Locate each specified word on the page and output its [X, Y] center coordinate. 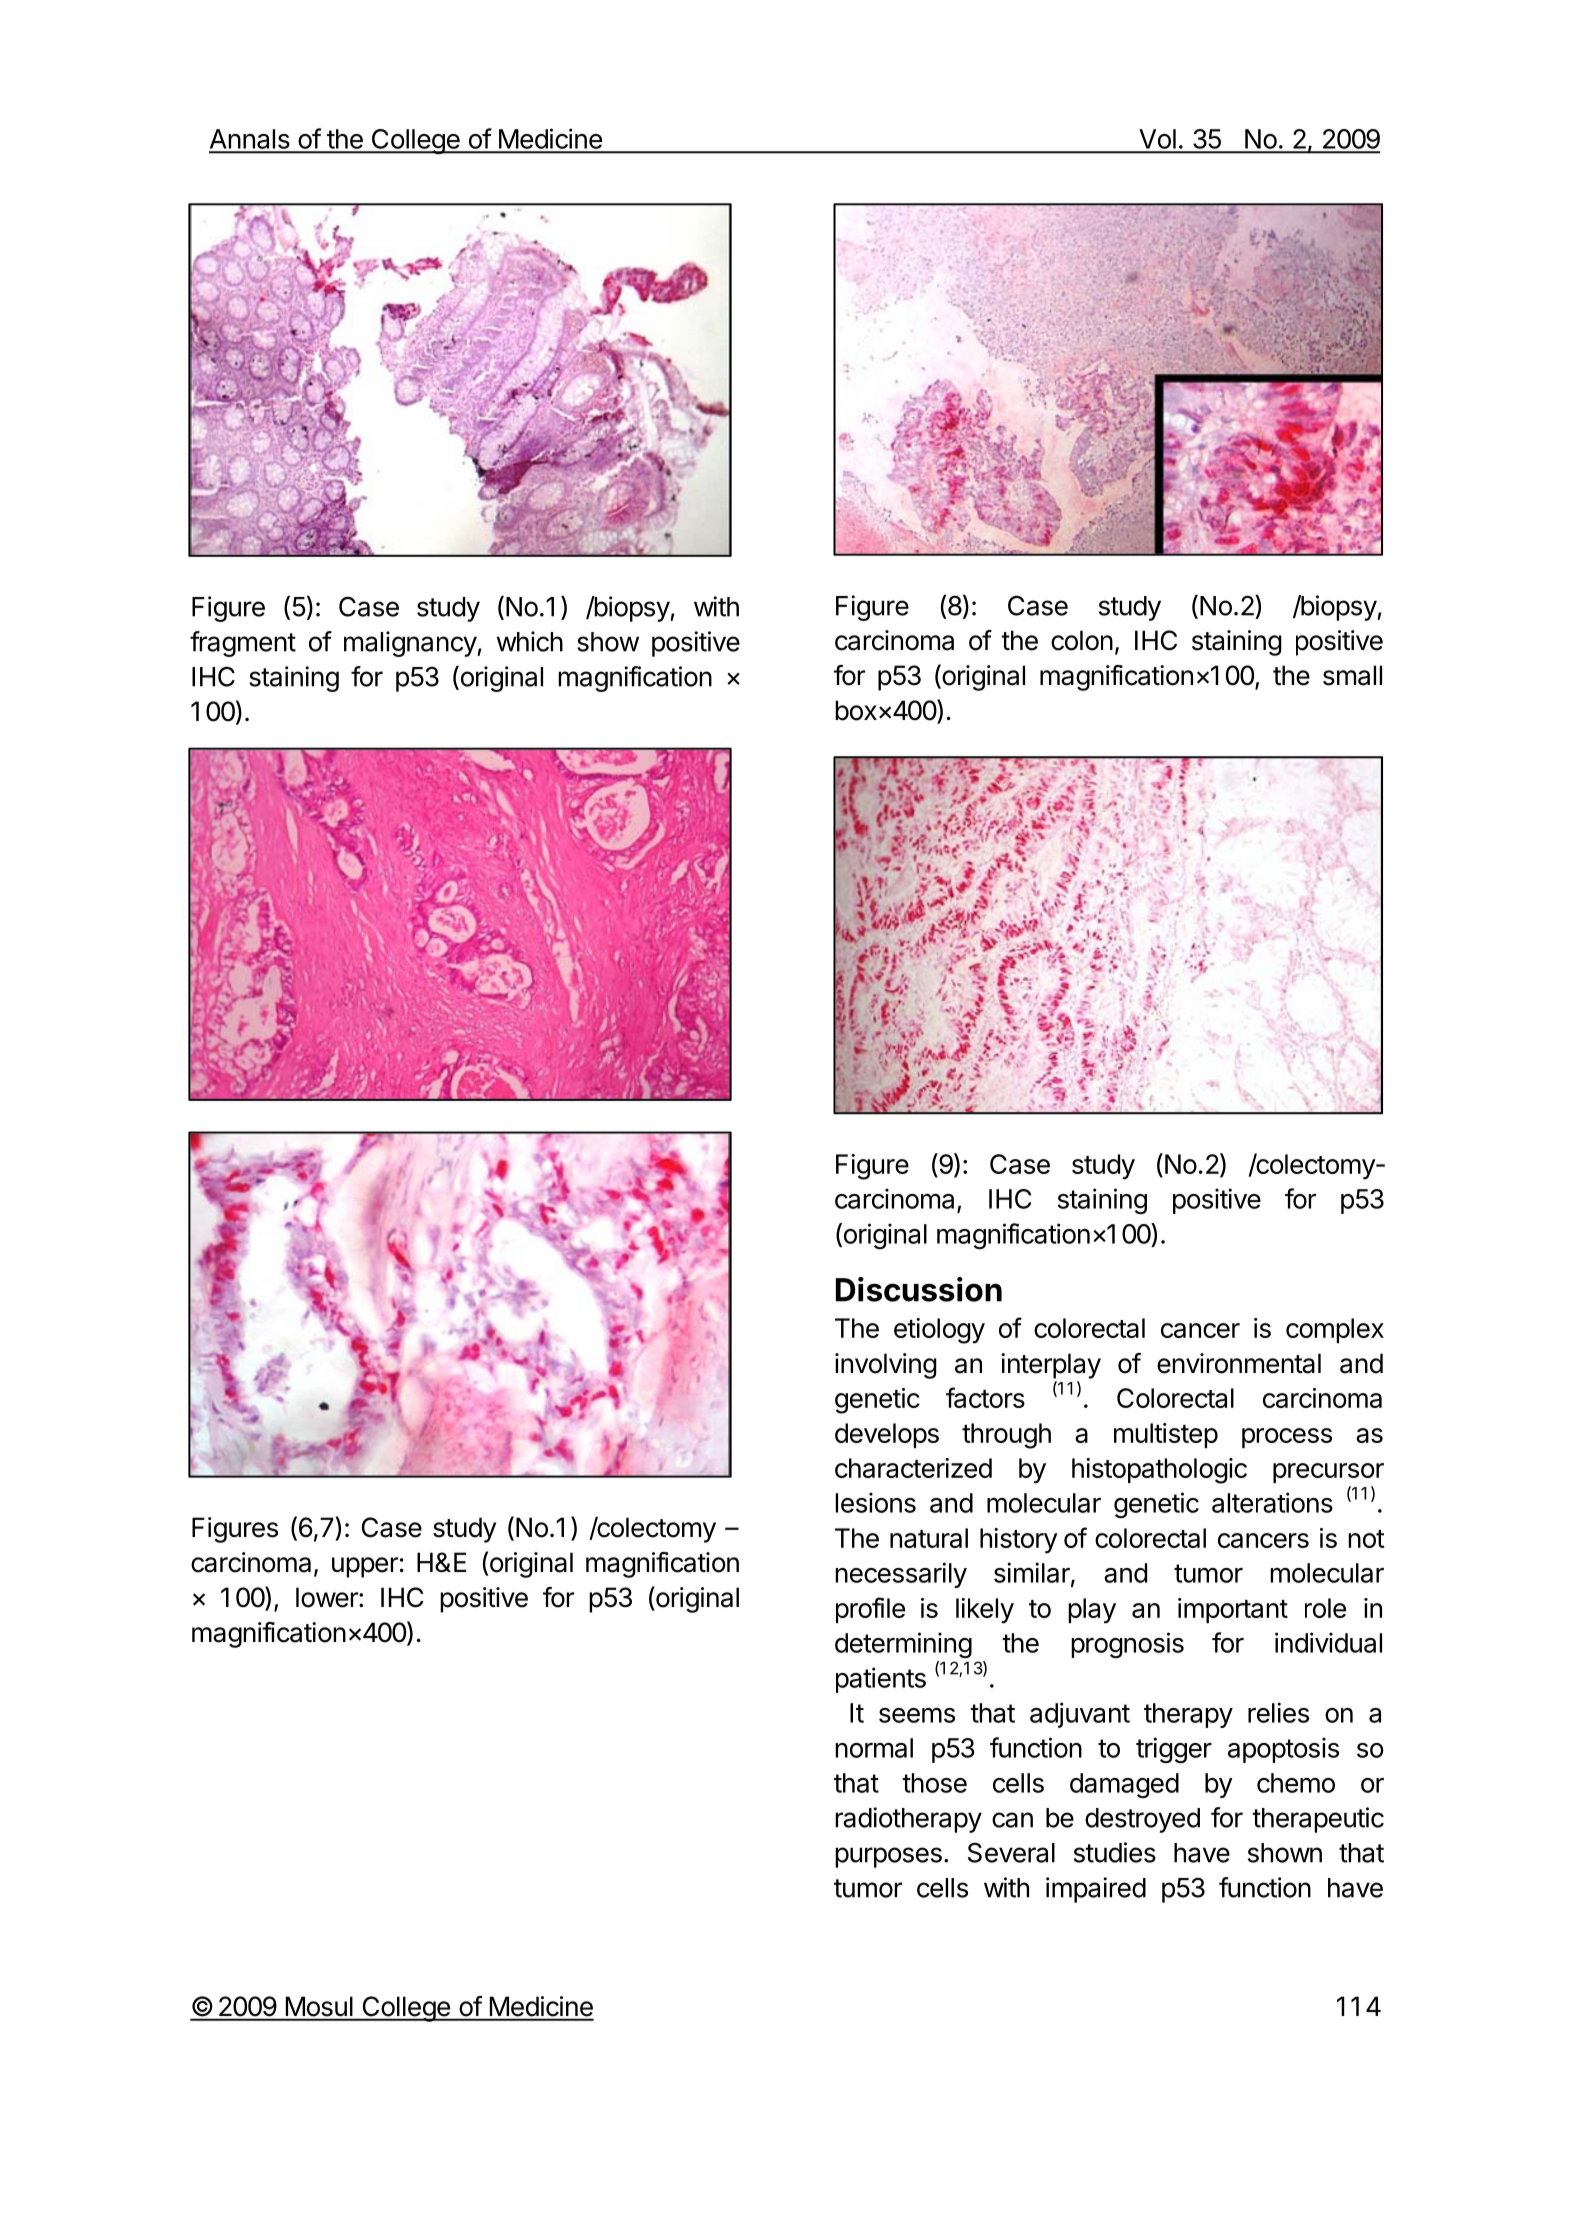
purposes [888, 1857]
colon [1082, 640]
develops [887, 1435]
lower [328, 1597]
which [530, 641]
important [1233, 1610]
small [1352, 675]
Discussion [919, 1289]
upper [365, 1567]
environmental [1239, 1363]
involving [886, 1366]
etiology [939, 1331]
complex [1335, 1330]
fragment [243, 644]
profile [870, 1610]
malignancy [411, 644]
